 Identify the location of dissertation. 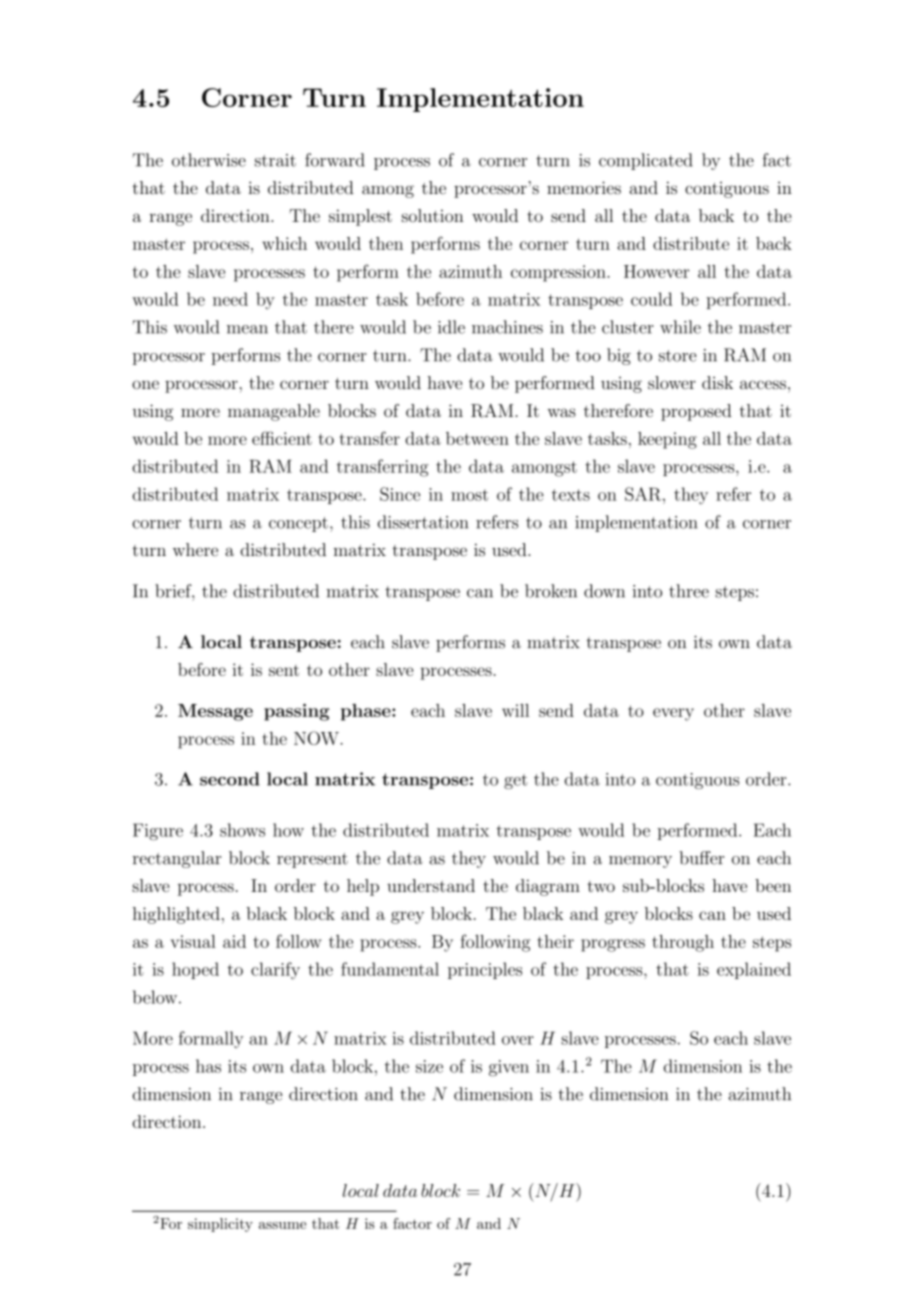
(423, 522).
